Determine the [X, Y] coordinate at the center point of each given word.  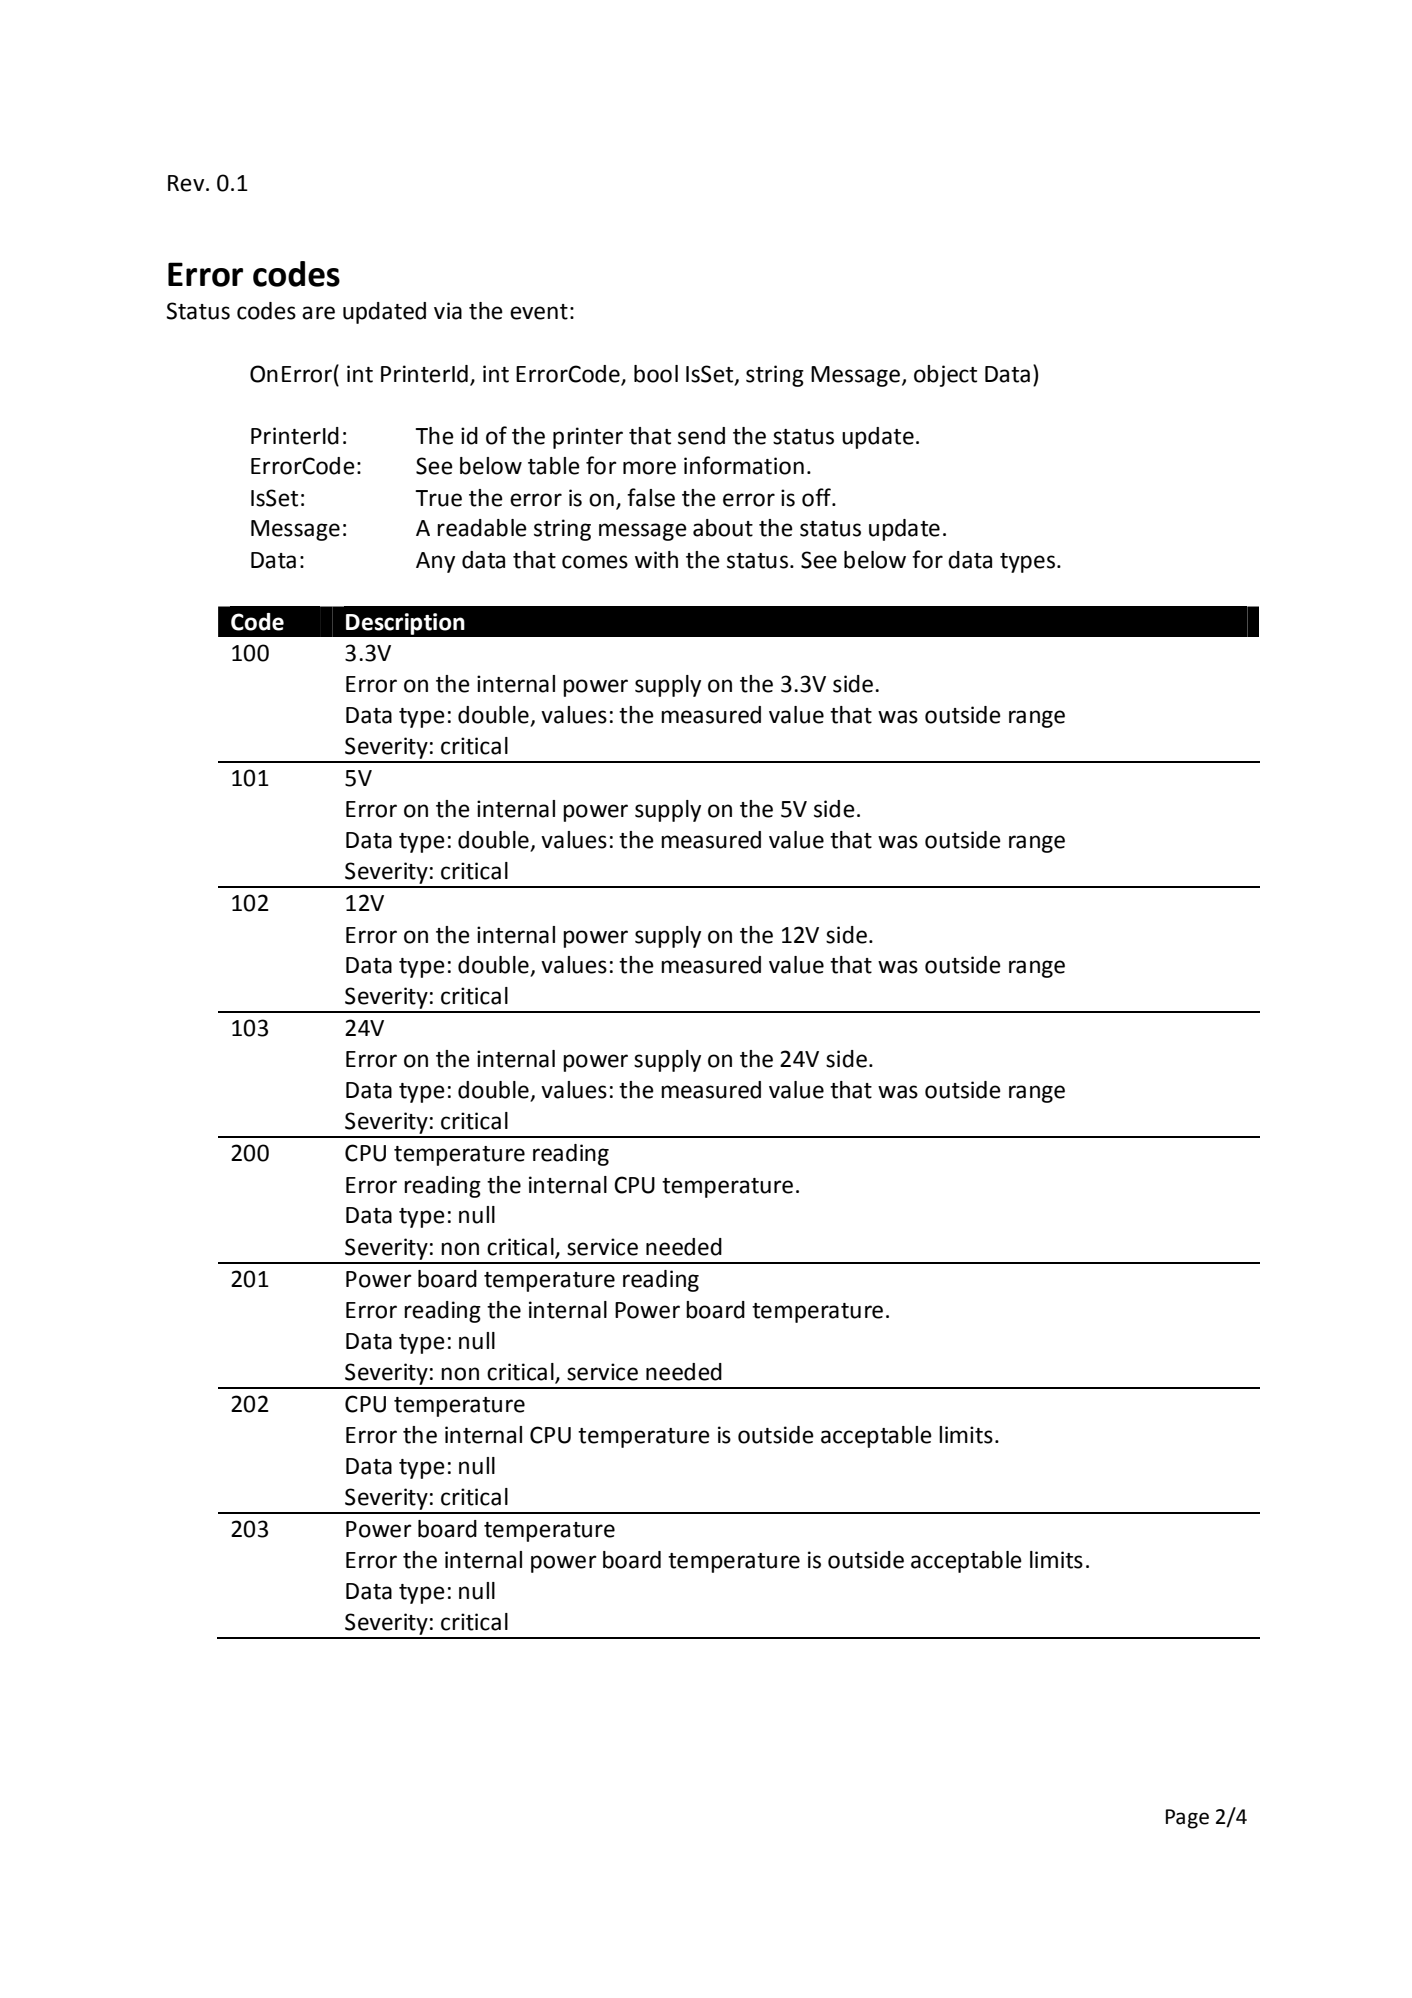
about [723, 528]
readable [482, 528]
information [744, 465]
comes [595, 562]
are [318, 313]
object [945, 376]
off [817, 497]
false [651, 497]
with [656, 560]
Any [435, 562]
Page [1187, 1819]
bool [656, 374]
